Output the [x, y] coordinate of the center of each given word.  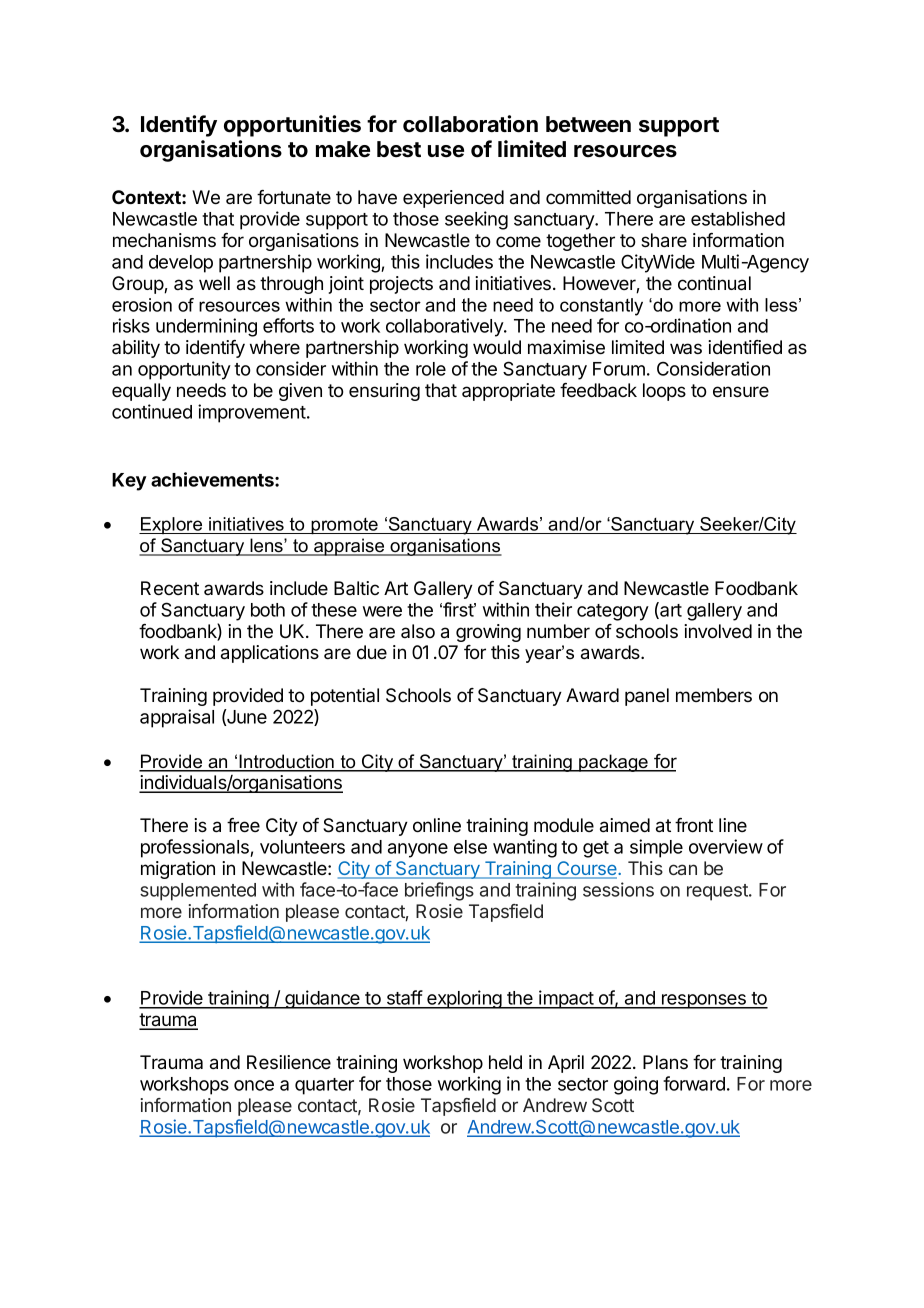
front [694, 825]
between [588, 124]
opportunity [184, 370]
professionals [196, 848]
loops [664, 392]
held [505, 1062]
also [418, 631]
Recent [170, 588]
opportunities [292, 126]
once [254, 1085]
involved [718, 631]
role [431, 369]
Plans [665, 1062]
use [446, 151]
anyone [418, 850]
